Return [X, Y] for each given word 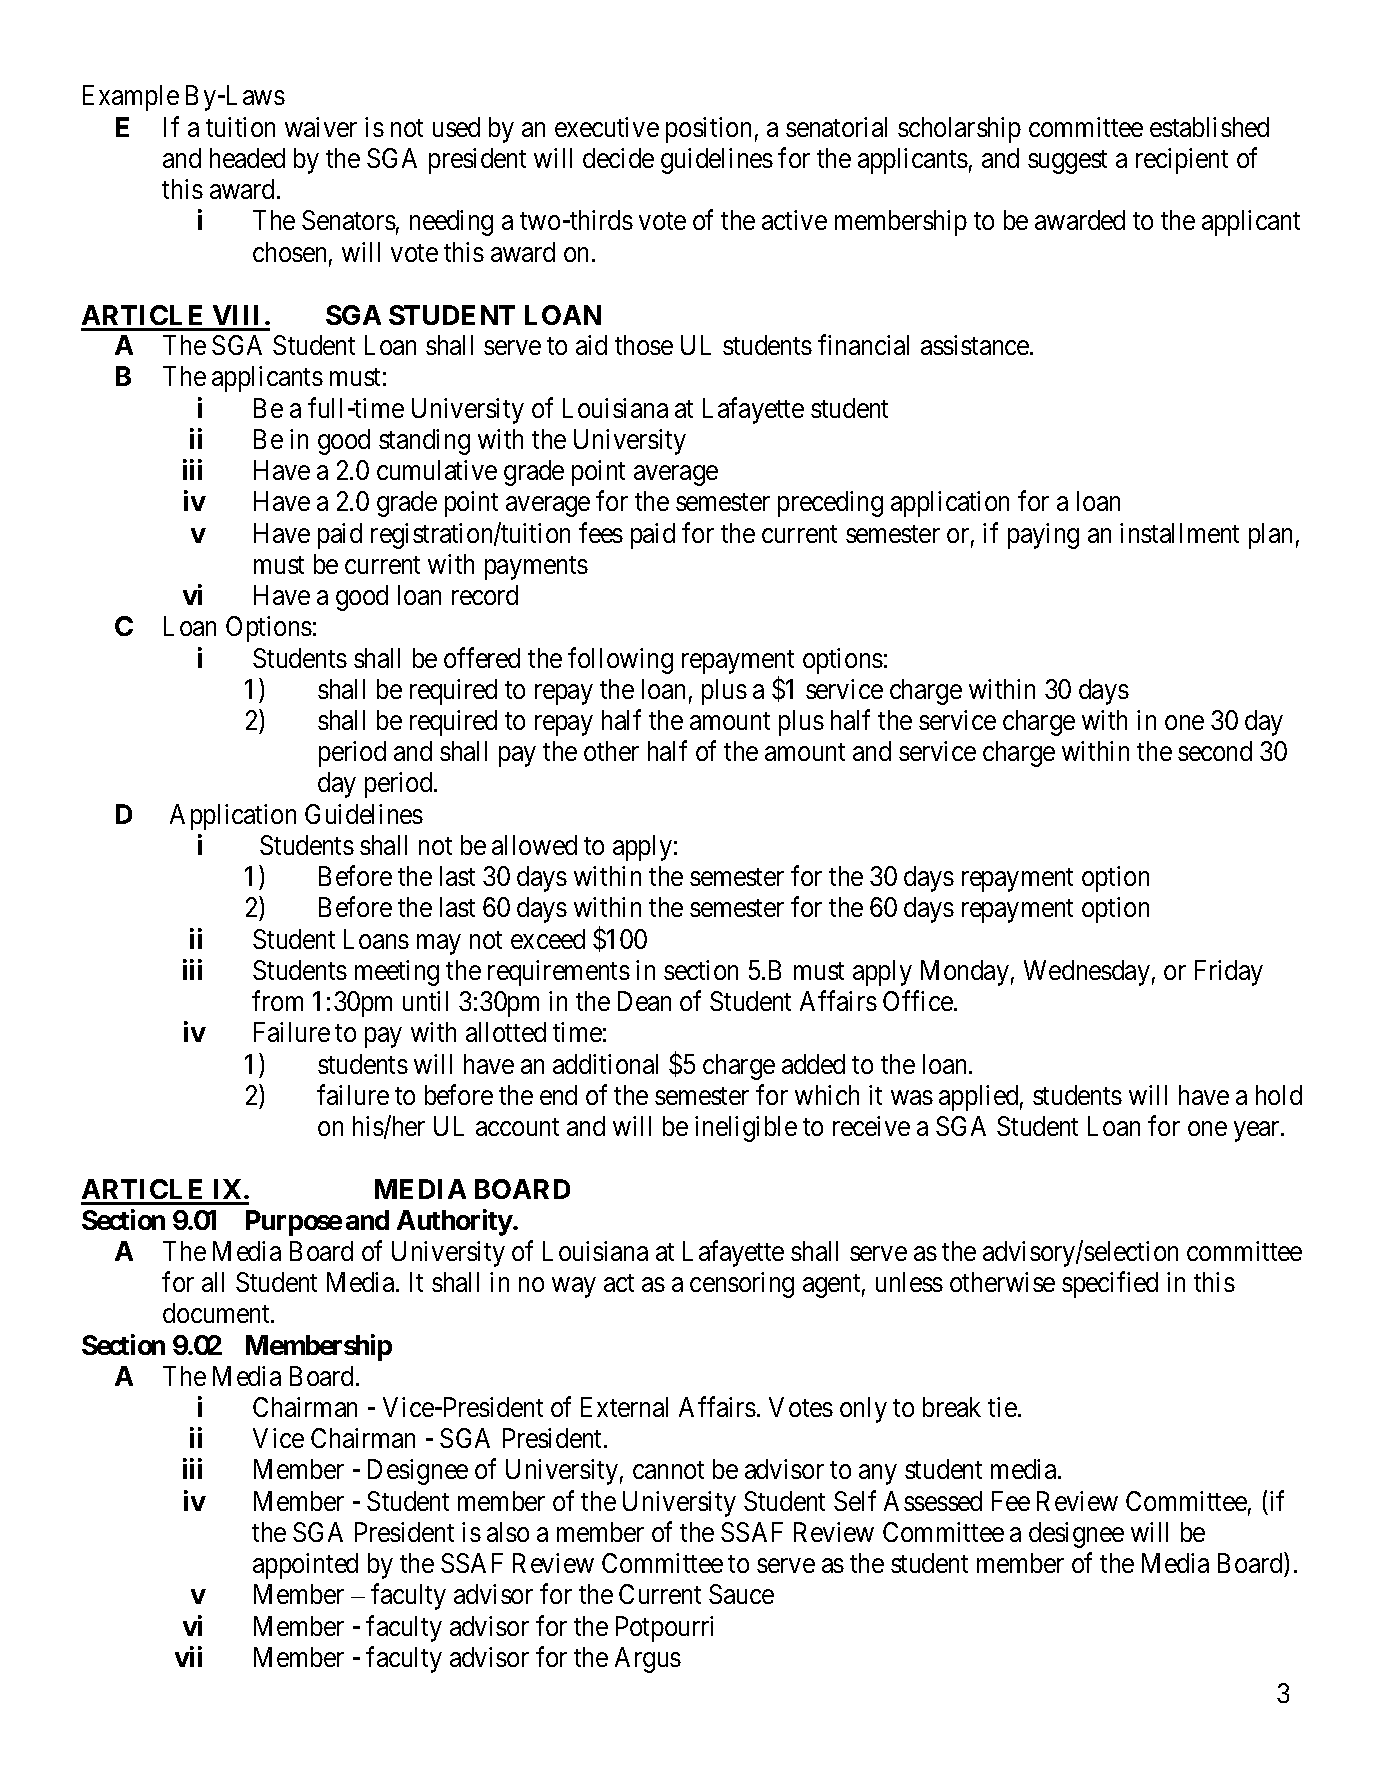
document [217, 1313]
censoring [742, 1285]
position [708, 130]
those [644, 345]
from [277, 1001]
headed [247, 158]
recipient [1182, 161]
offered [482, 657]
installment [1179, 533]
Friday [1229, 973]
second [1215, 751]
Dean [644, 1001]
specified [1110, 1285]
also [508, 1532]
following [620, 660]
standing [424, 442]
